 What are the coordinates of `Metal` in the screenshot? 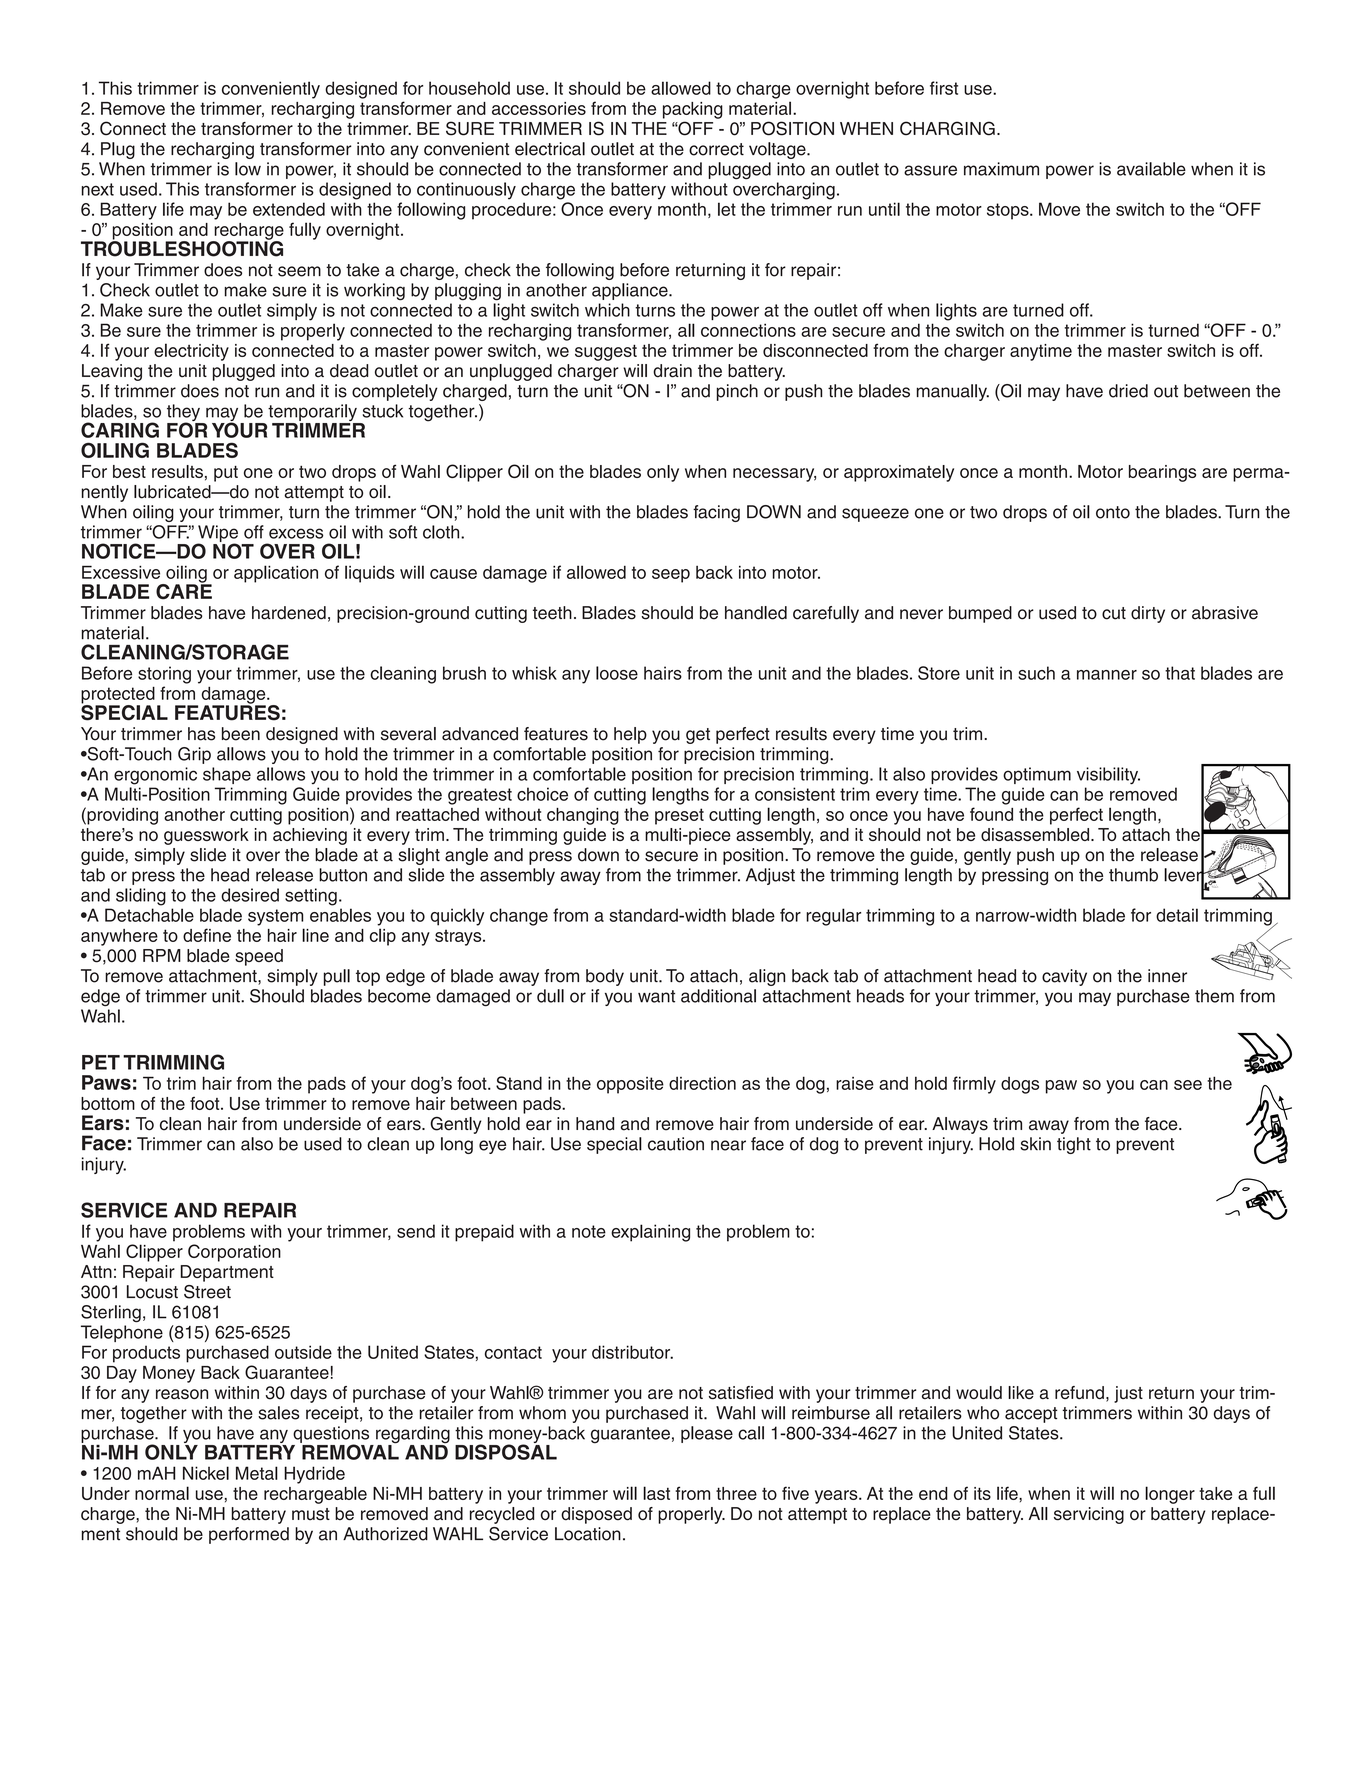 It's located at (257, 1473).
